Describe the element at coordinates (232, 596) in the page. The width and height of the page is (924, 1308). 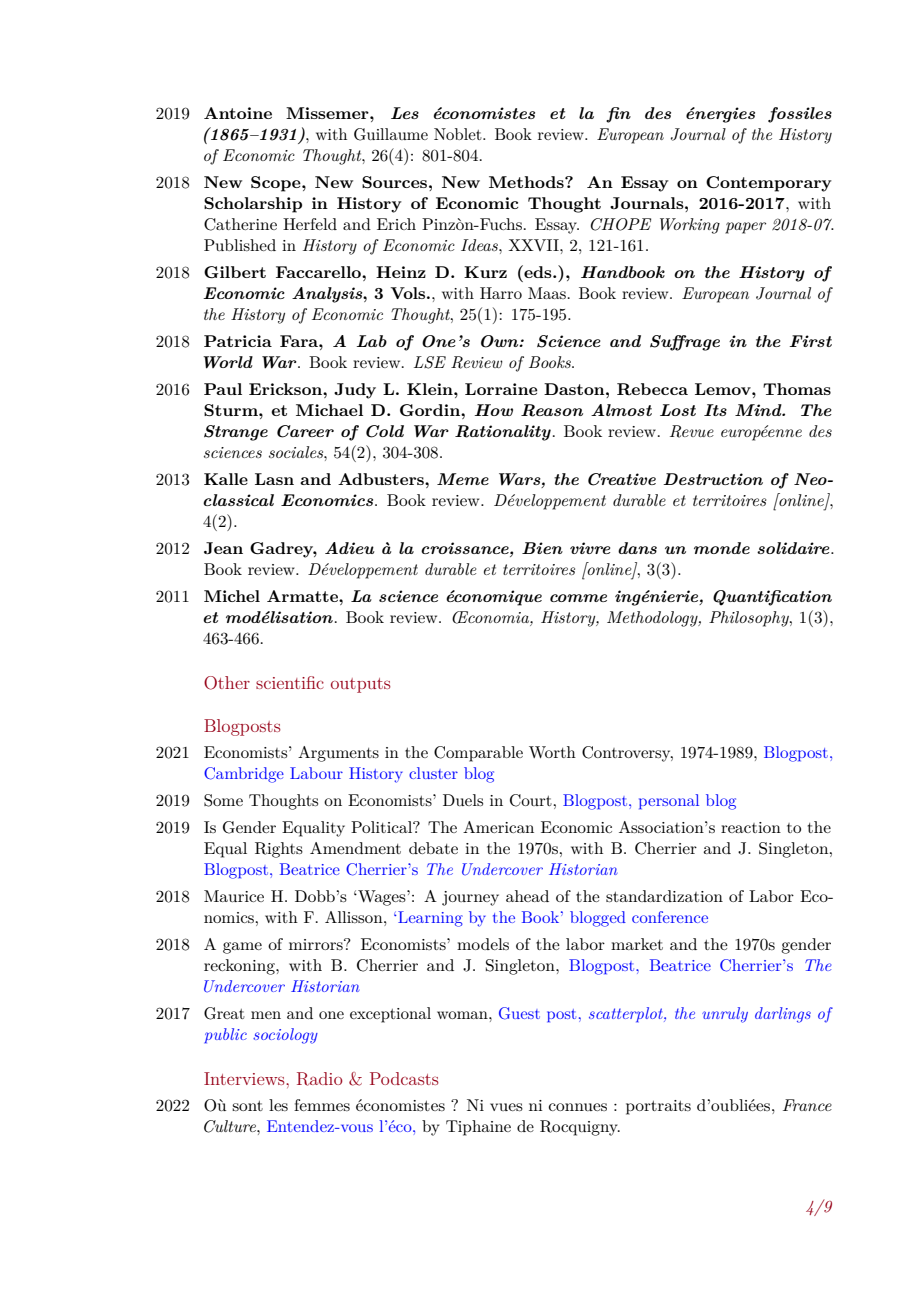
I see `Michel` at that location.
